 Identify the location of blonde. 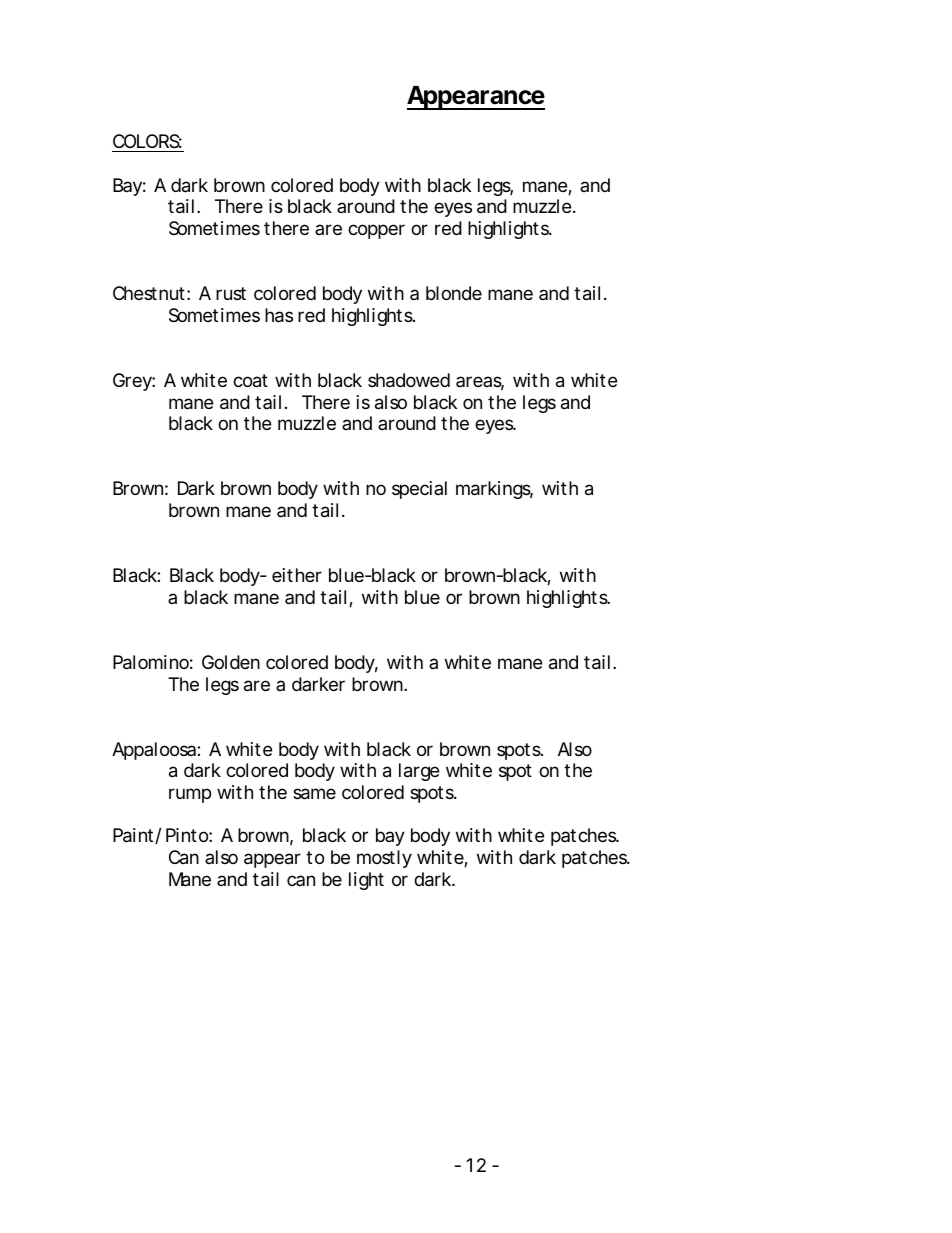
(454, 293).
